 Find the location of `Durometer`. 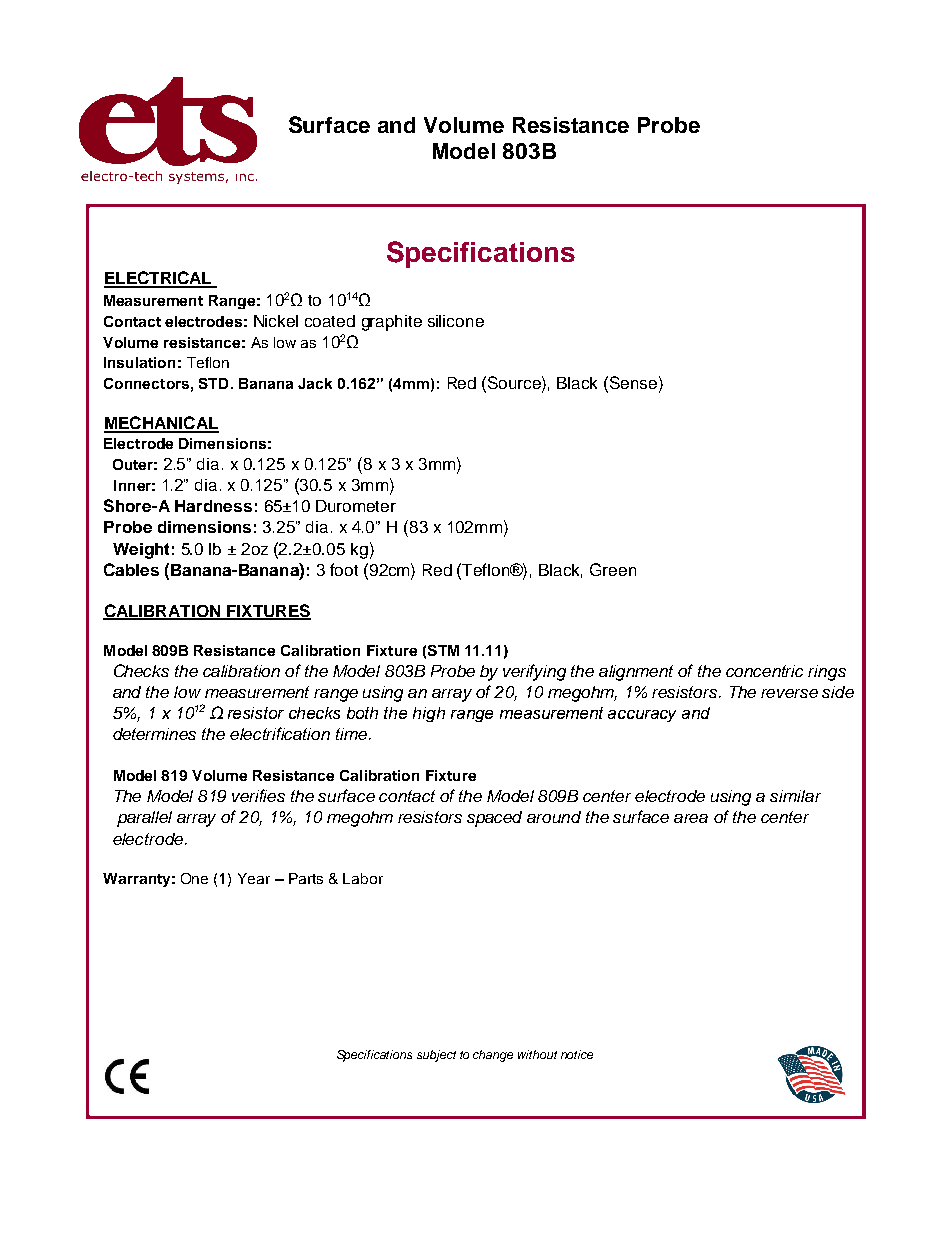

Durometer is located at coordinates (356, 506).
